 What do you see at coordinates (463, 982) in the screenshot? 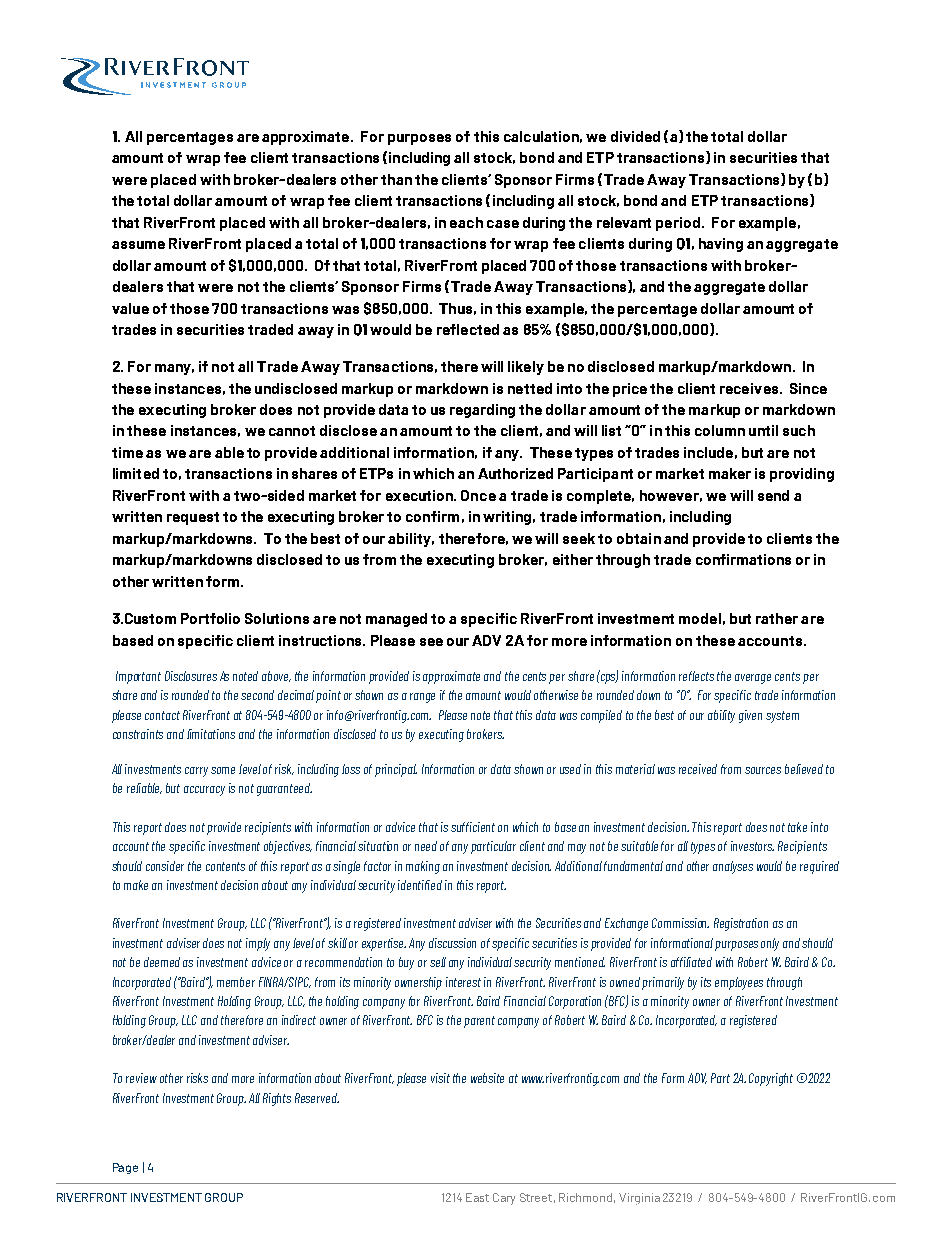
I see `interest` at bounding box center [463, 982].
